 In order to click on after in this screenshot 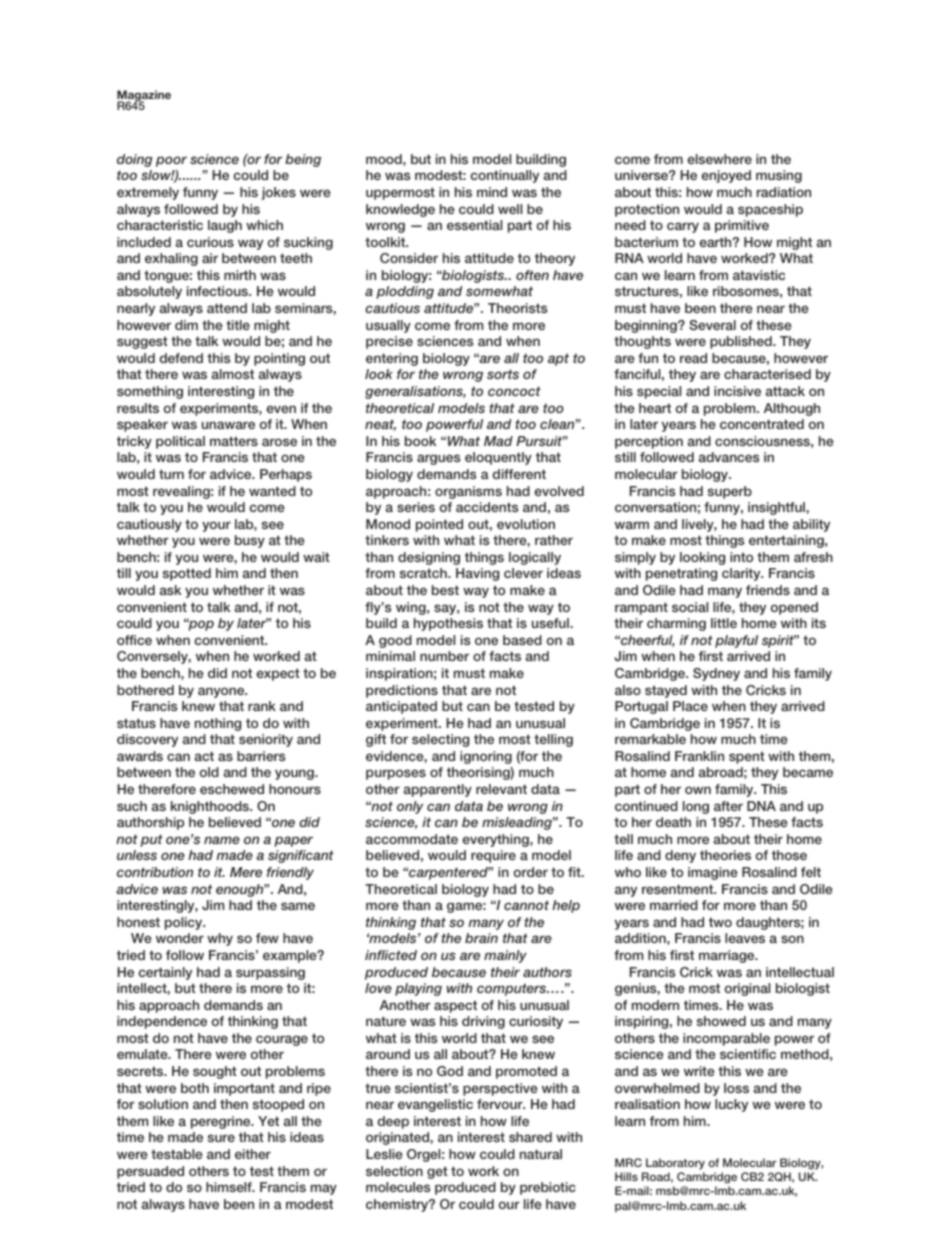, I will do `click(728, 806)`.
